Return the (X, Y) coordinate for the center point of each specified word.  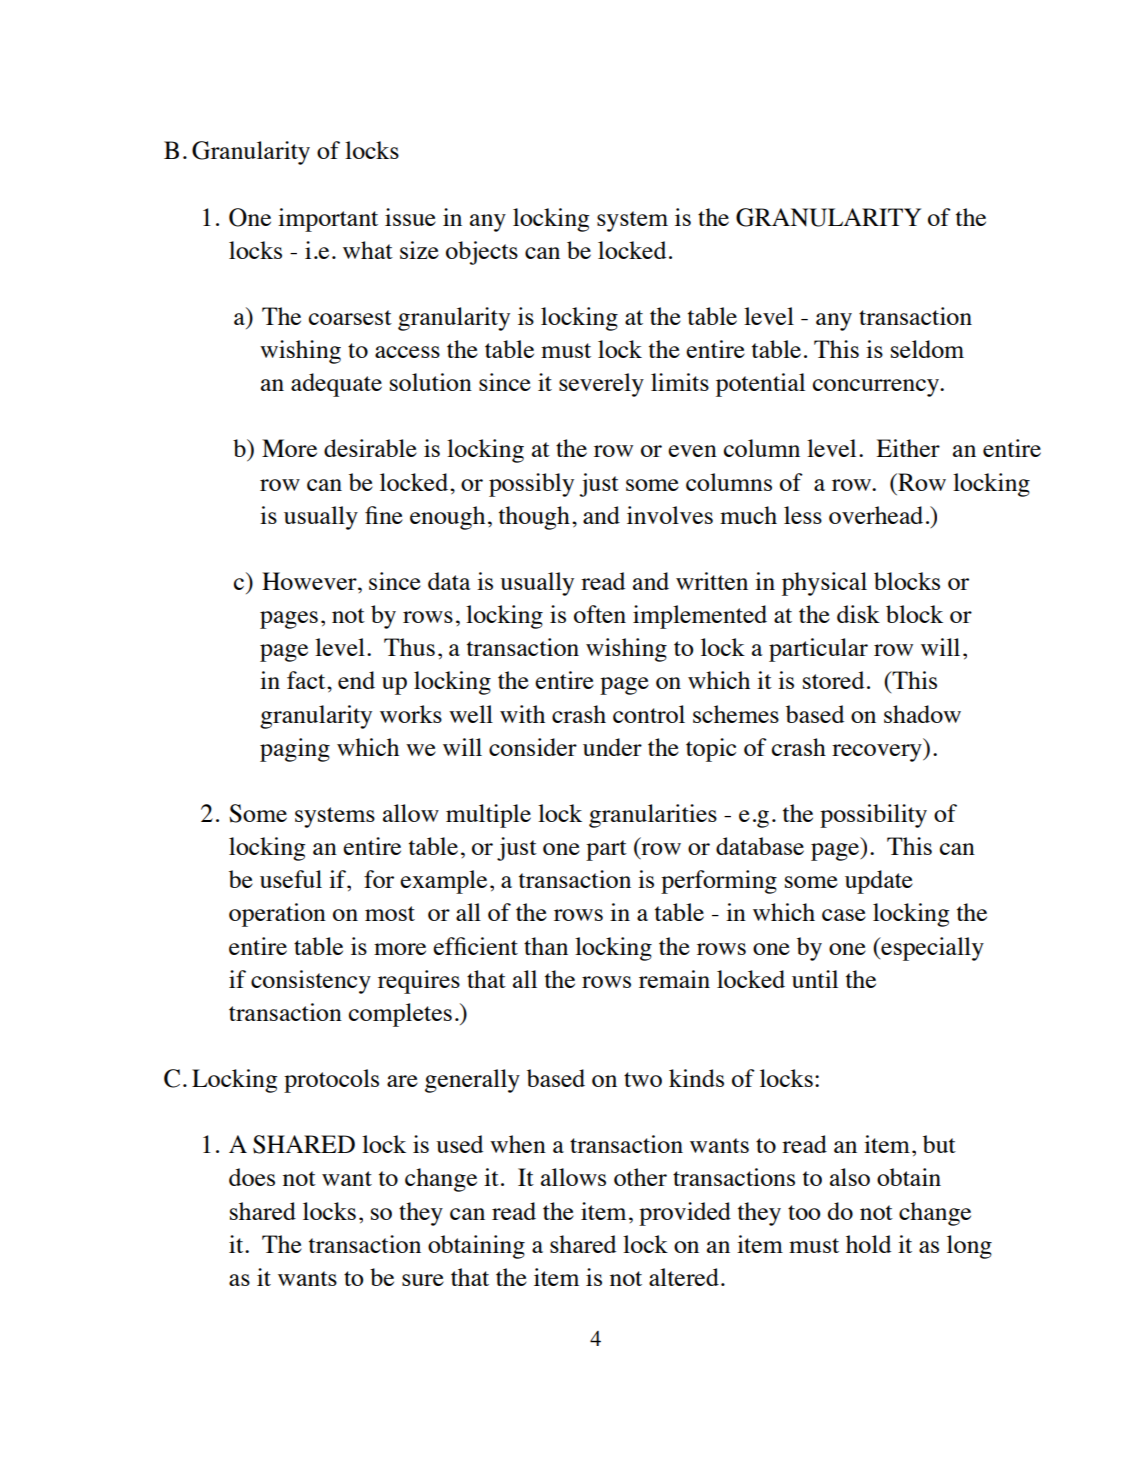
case (844, 915)
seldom (927, 349)
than (546, 946)
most (390, 913)
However (310, 581)
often (600, 614)
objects (482, 253)
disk (858, 614)
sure (423, 1280)
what (368, 250)
